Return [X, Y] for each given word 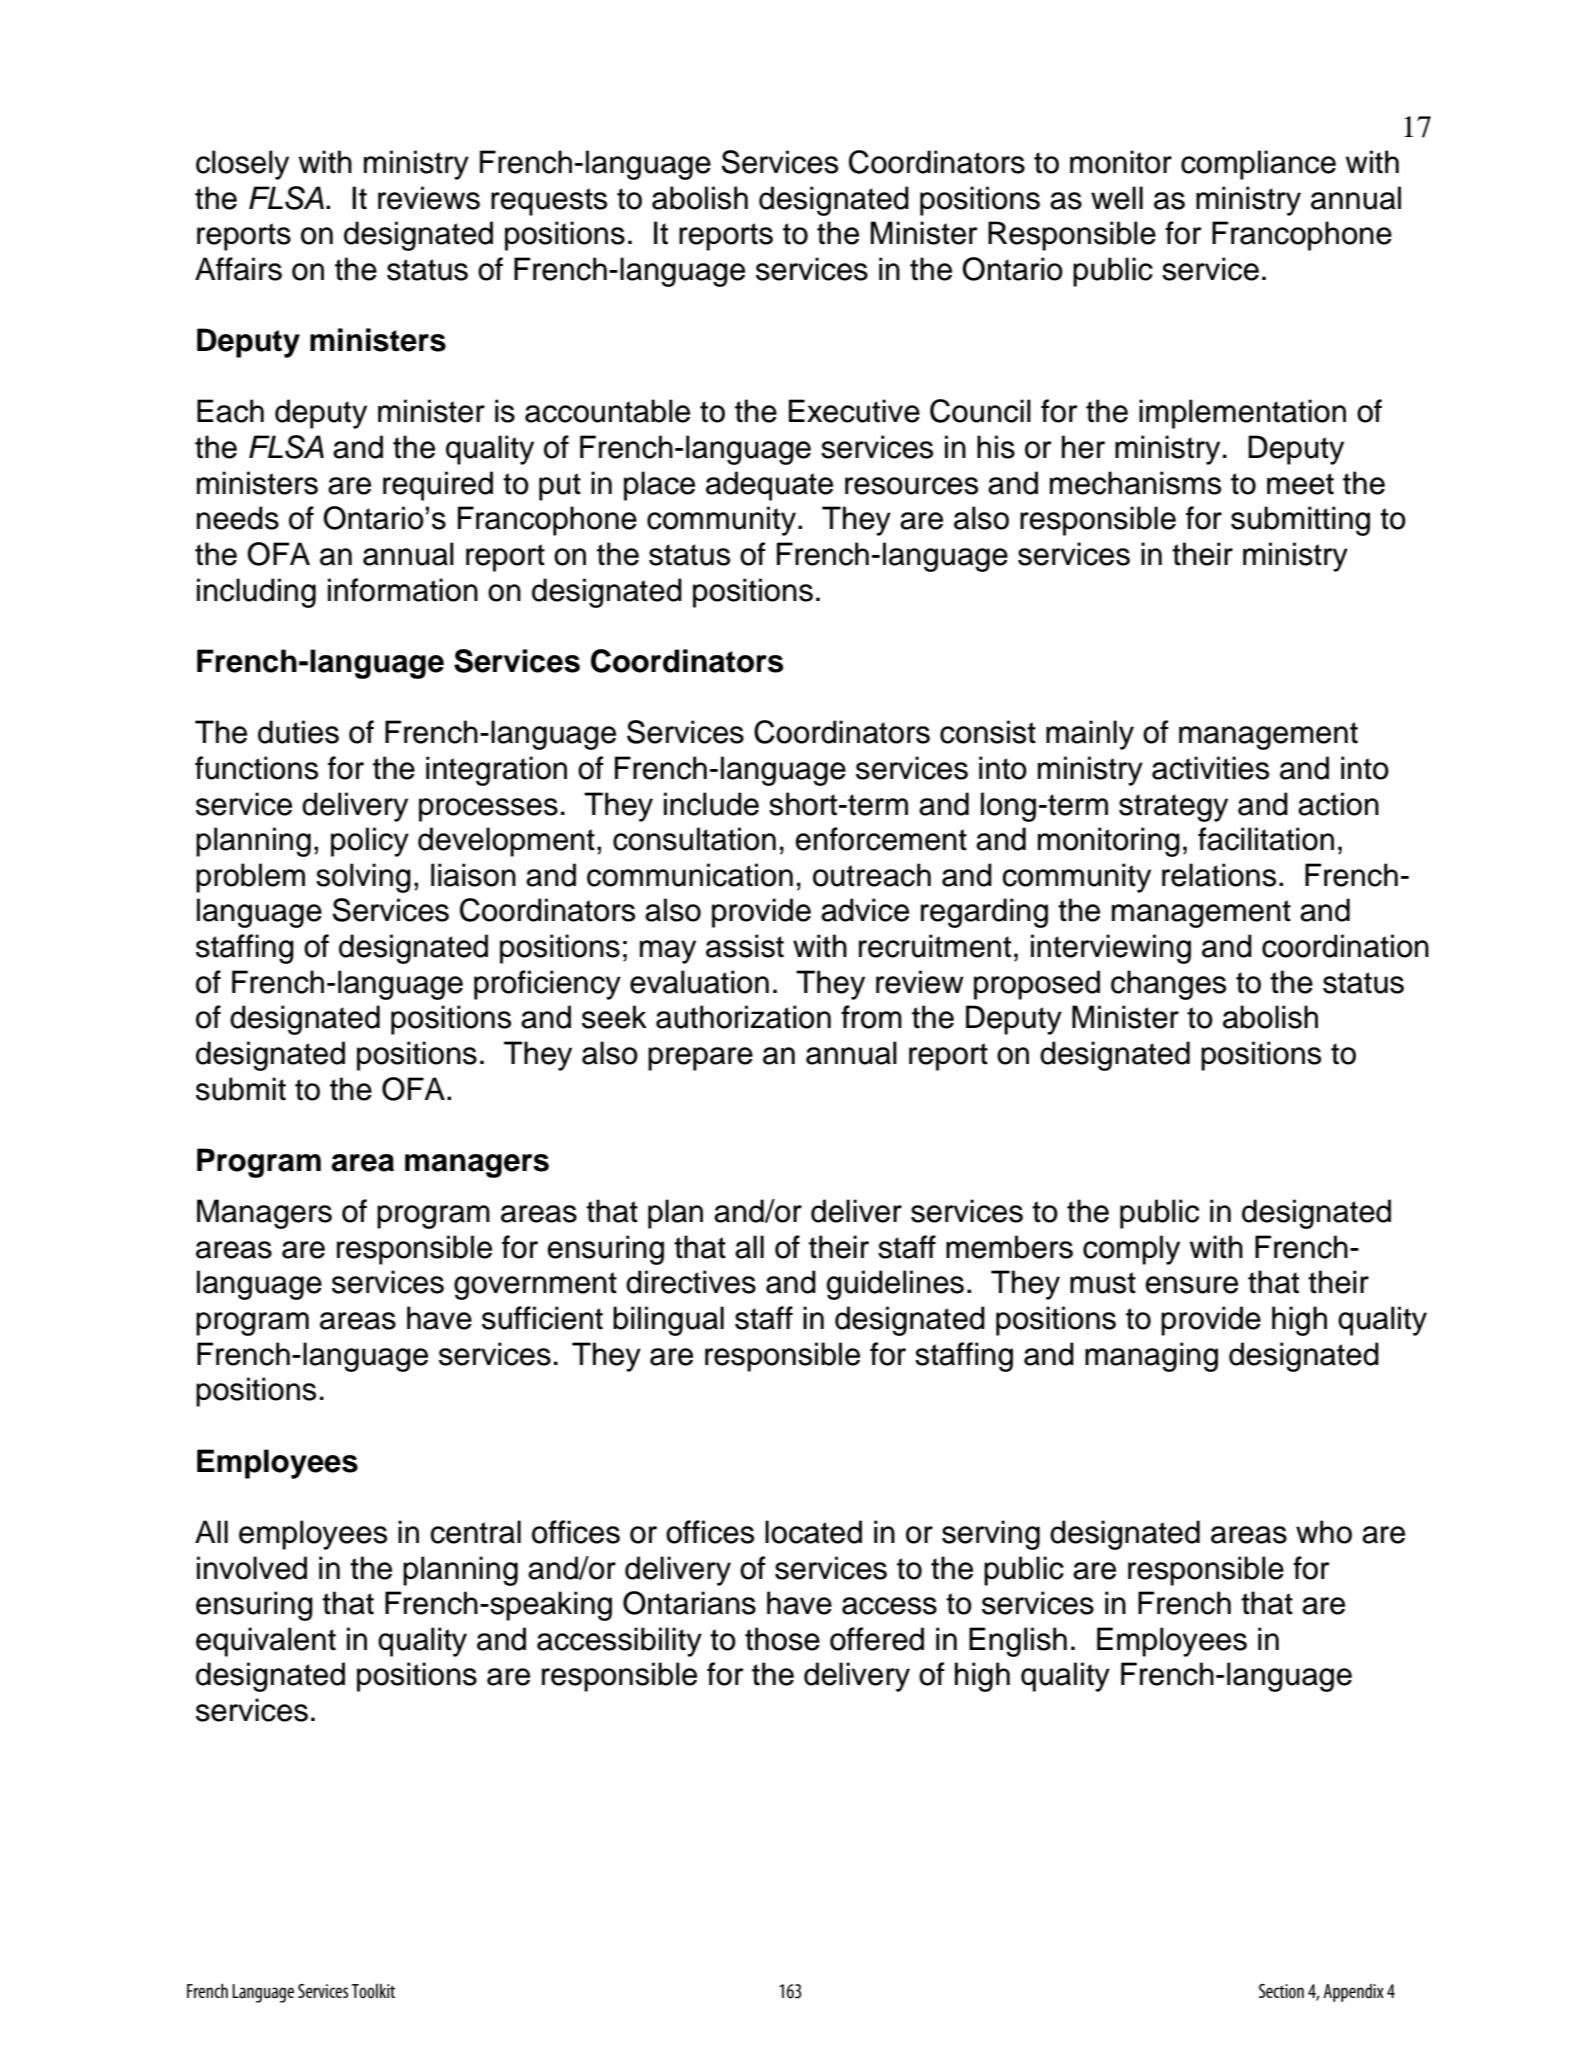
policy [370, 842]
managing [1151, 1357]
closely [242, 165]
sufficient [542, 1318]
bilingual [668, 1321]
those [782, 1639]
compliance [1258, 165]
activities [1210, 768]
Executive [854, 411]
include [711, 804]
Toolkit [373, 1991]
